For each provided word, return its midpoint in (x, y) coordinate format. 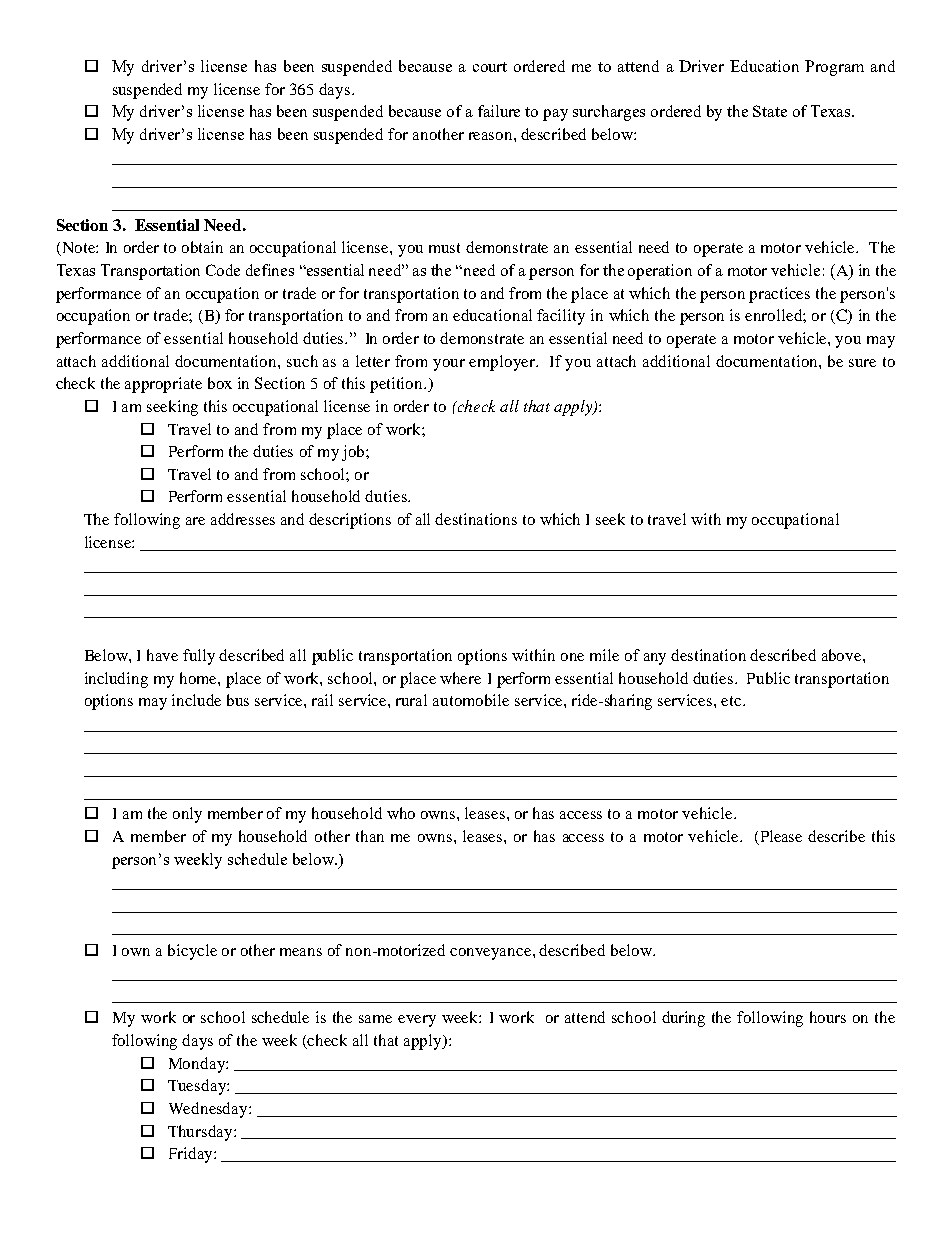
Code (223, 270)
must (444, 248)
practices (779, 295)
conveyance (492, 954)
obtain (202, 247)
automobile (471, 700)
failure (499, 111)
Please (780, 837)
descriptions (350, 521)
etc (732, 701)
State (770, 111)
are (195, 521)
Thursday (201, 1133)
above (843, 655)
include (196, 700)
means (301, 952)
